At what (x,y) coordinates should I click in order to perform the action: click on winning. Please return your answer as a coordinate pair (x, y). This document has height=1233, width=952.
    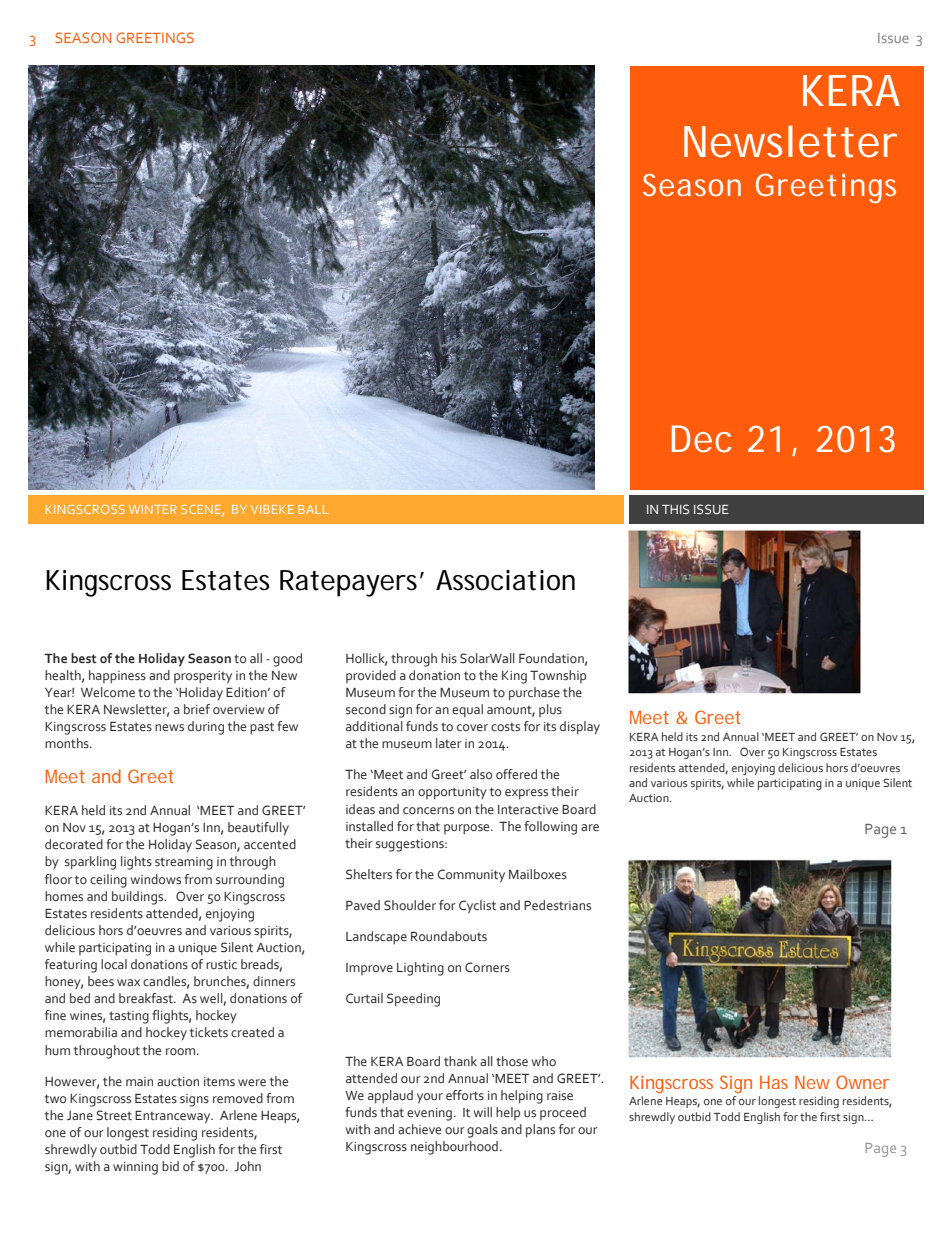
    Looking at the image, I should click on (135, 1168).
